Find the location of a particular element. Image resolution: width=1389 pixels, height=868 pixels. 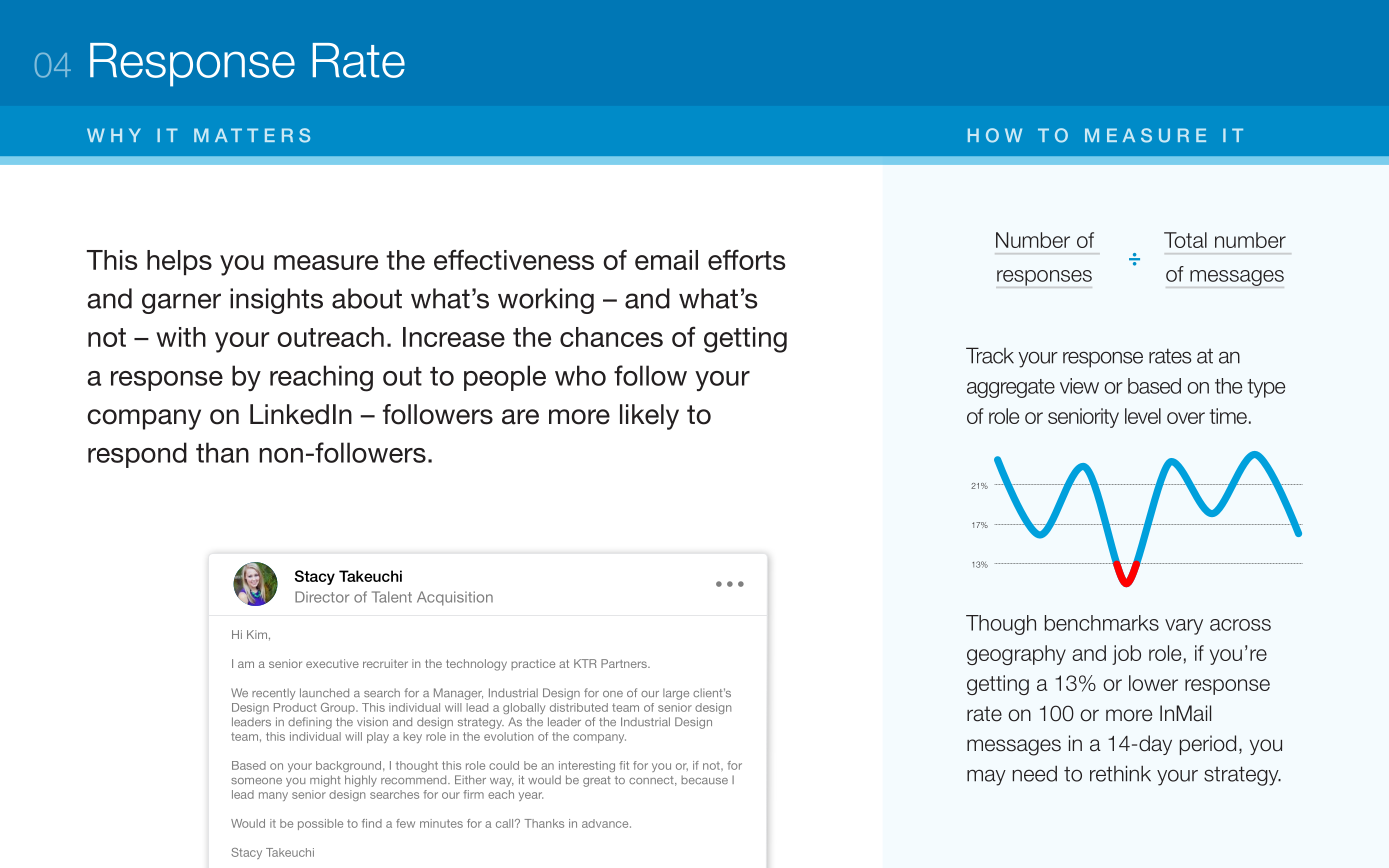

job is located at coordinates (1126, 655).
